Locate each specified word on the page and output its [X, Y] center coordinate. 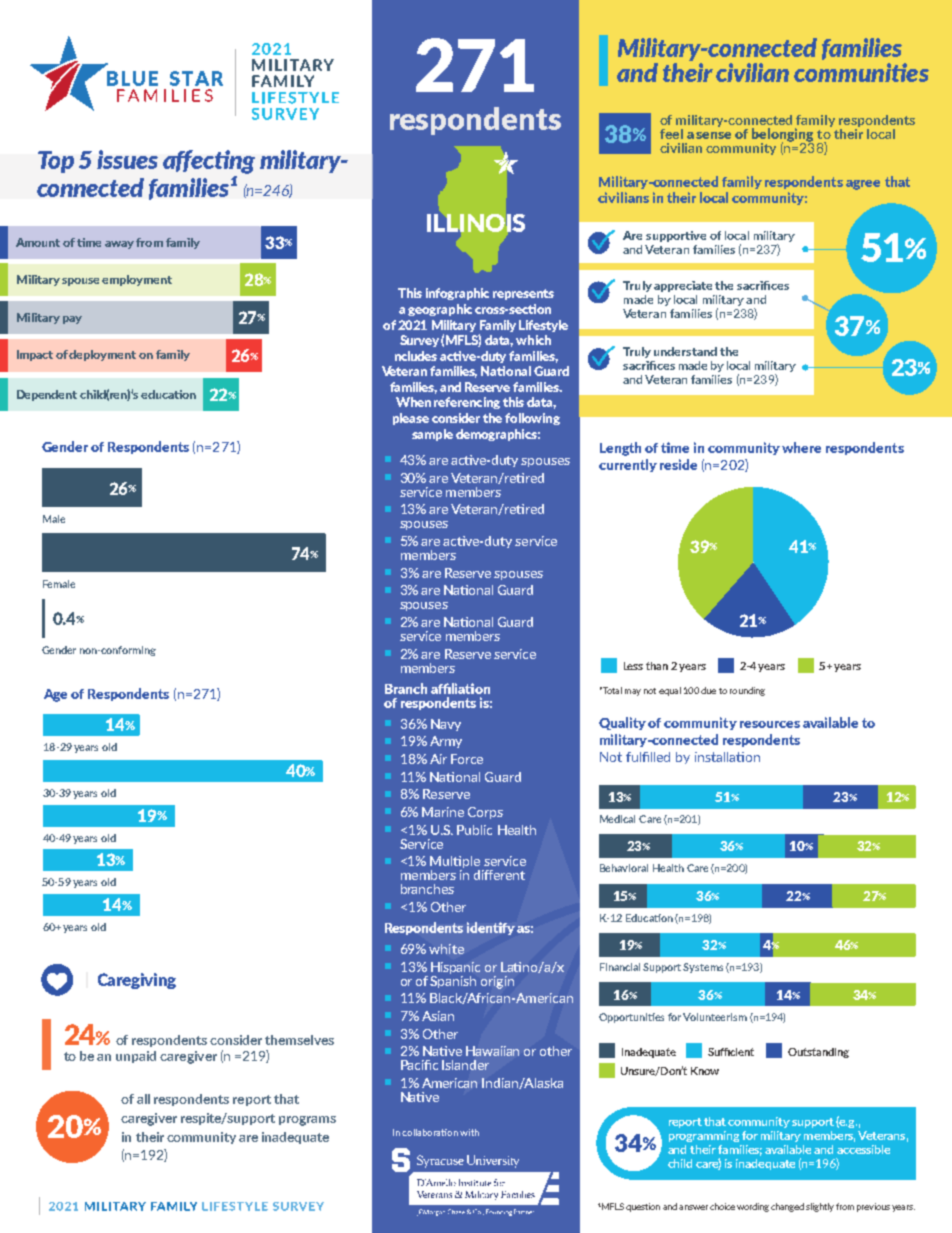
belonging [782, 136]
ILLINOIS [476, 223]
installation [727, 757]
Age [55, 695]
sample [432, 435]
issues [127, 159]
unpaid [136, 1057]
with [469, 1132]
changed [787, 1207]
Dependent [47, 395]
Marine [443, 812]
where [801, 447]
